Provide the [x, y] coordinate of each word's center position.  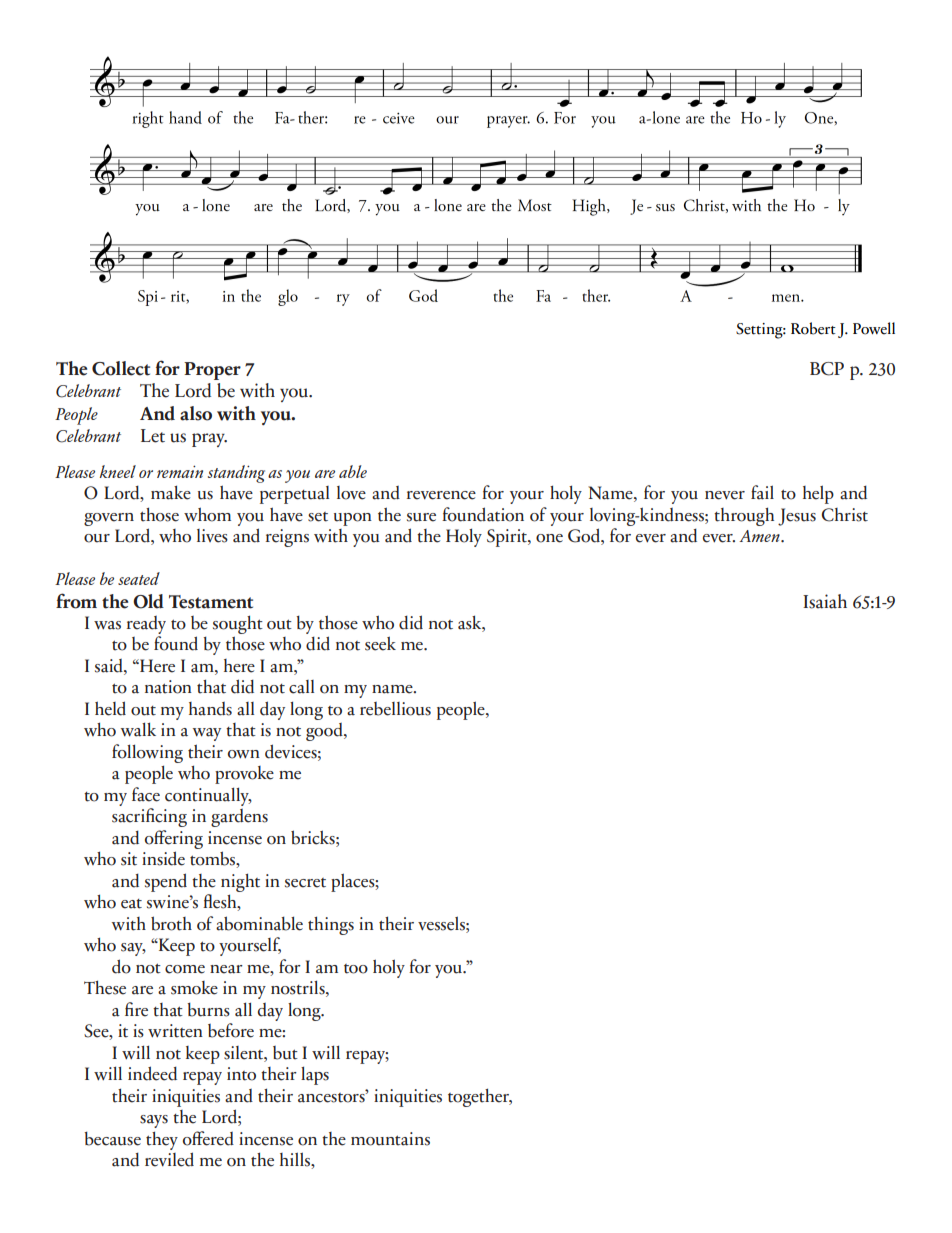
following [147, 753]
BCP [827, 369]
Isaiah [825, 601]
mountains [390, 1139]
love [351, 493]
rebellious [395, 709]
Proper [212, 371]
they [162, 1140]
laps [315, 1075]
